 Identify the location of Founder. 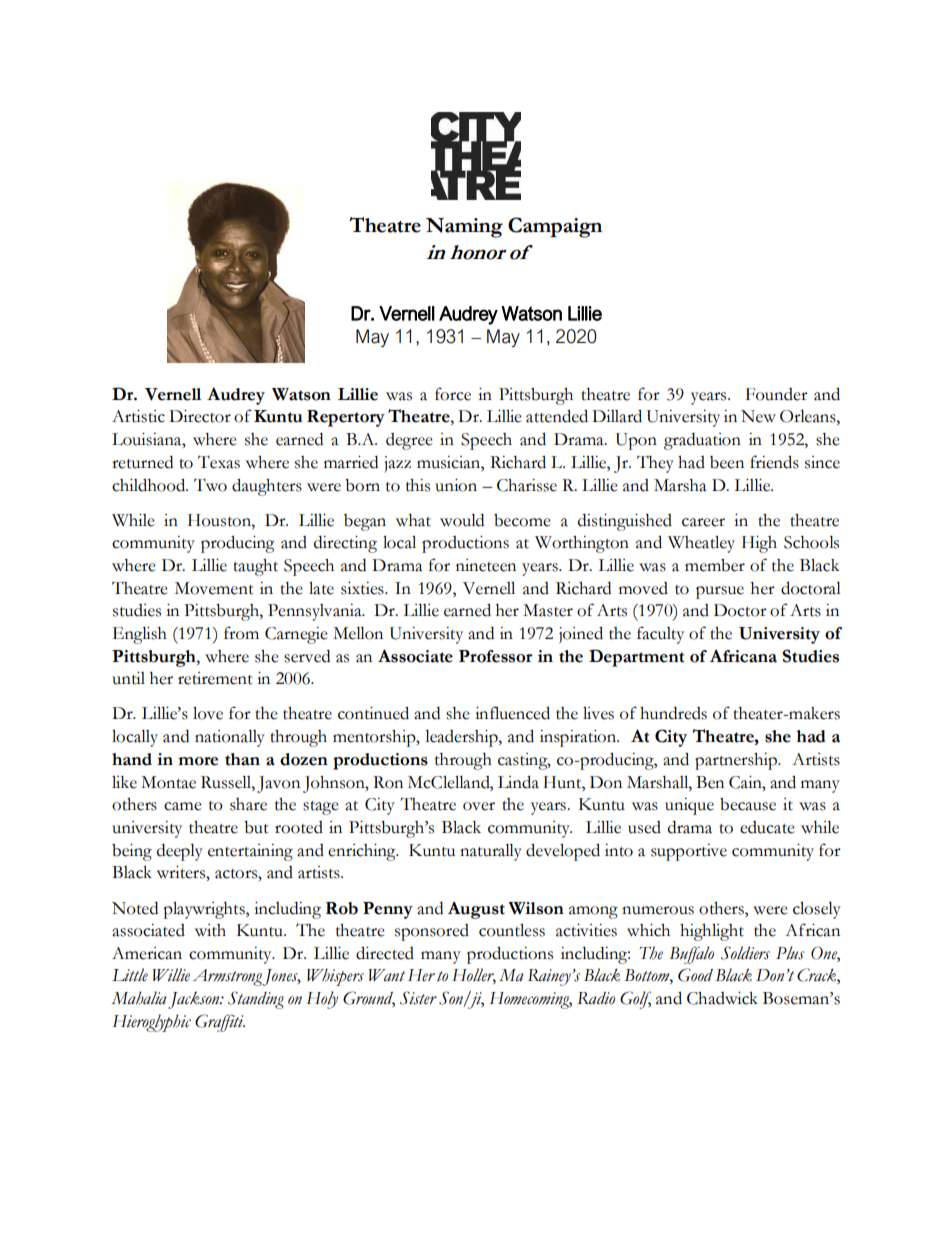
(777, 394).
